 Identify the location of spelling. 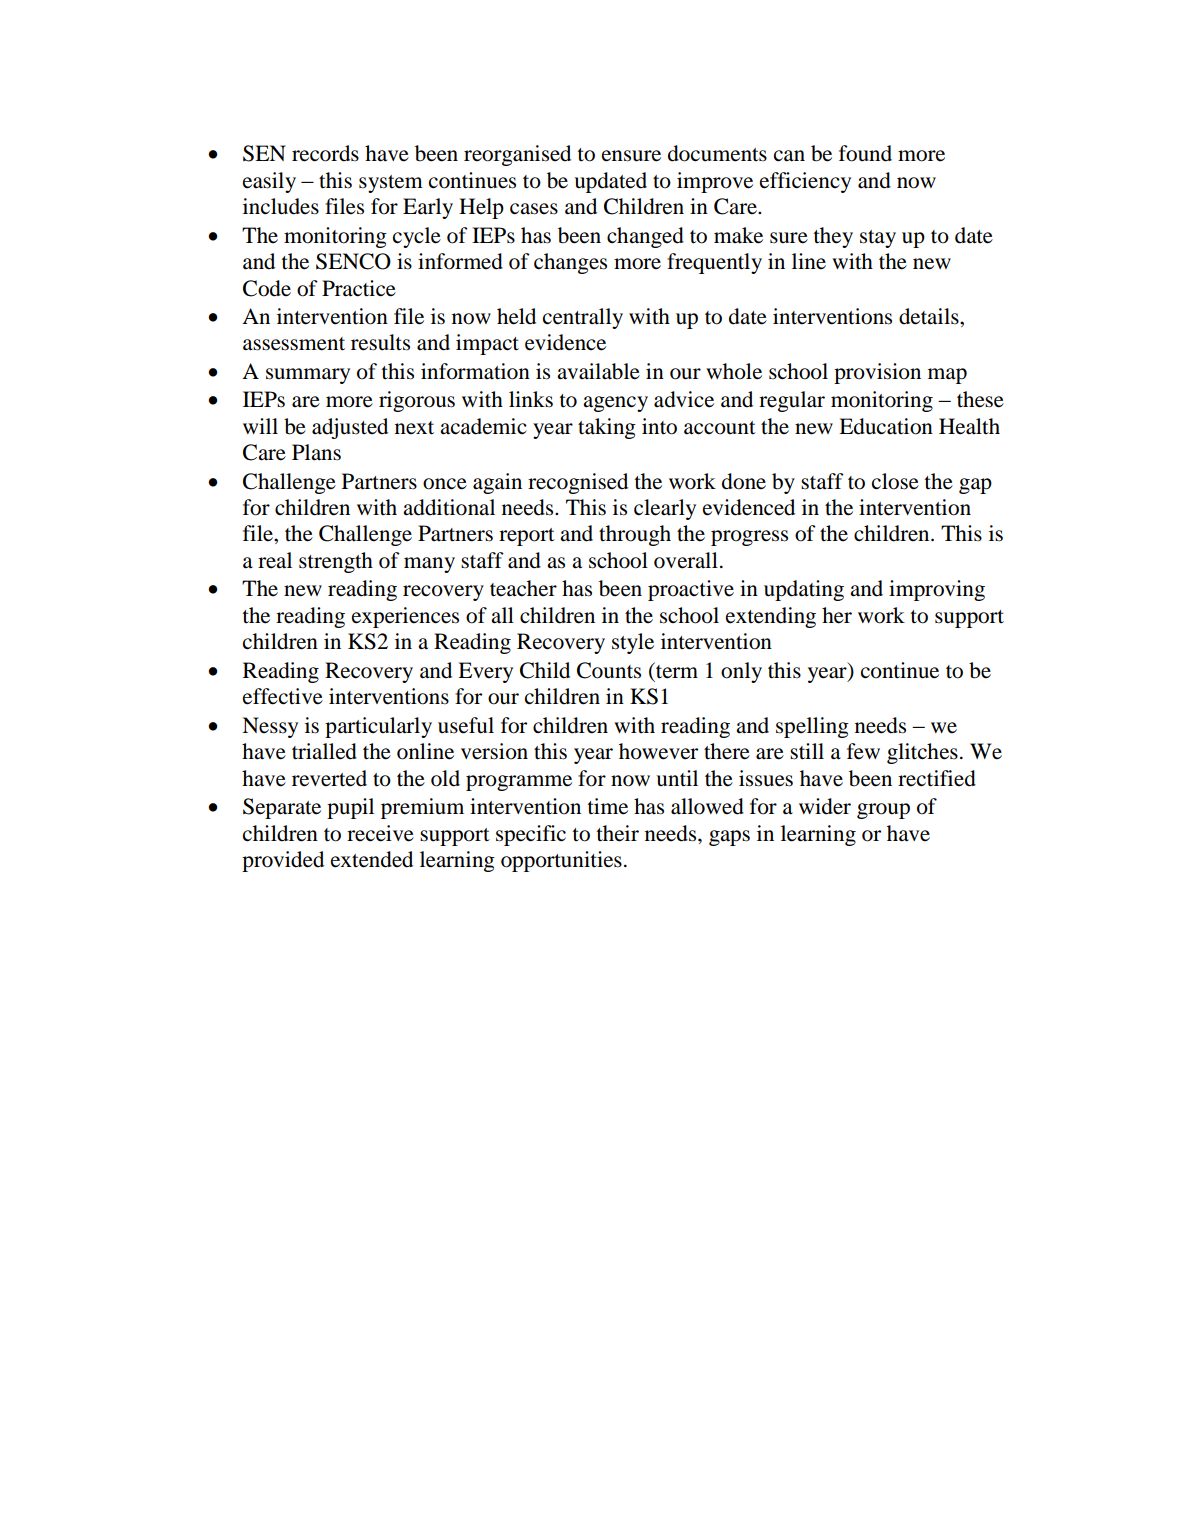
(812, 727).
